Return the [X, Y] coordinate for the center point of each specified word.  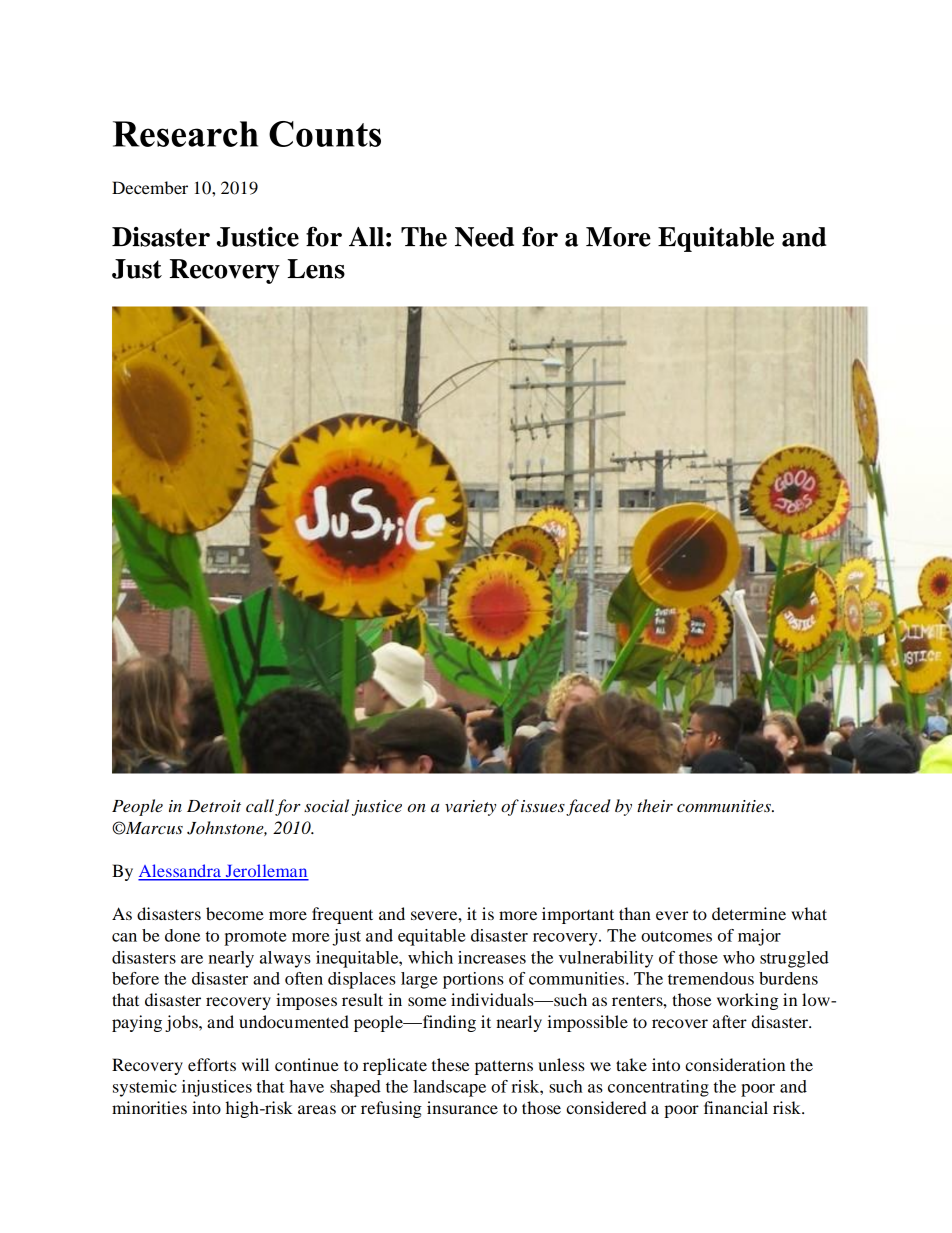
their [655, 805]
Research [185, 134]
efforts [212, 1064]
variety [470, 808]
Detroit [214, 806]
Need [484, 237]
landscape [449, 1088]
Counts [325, 134]
